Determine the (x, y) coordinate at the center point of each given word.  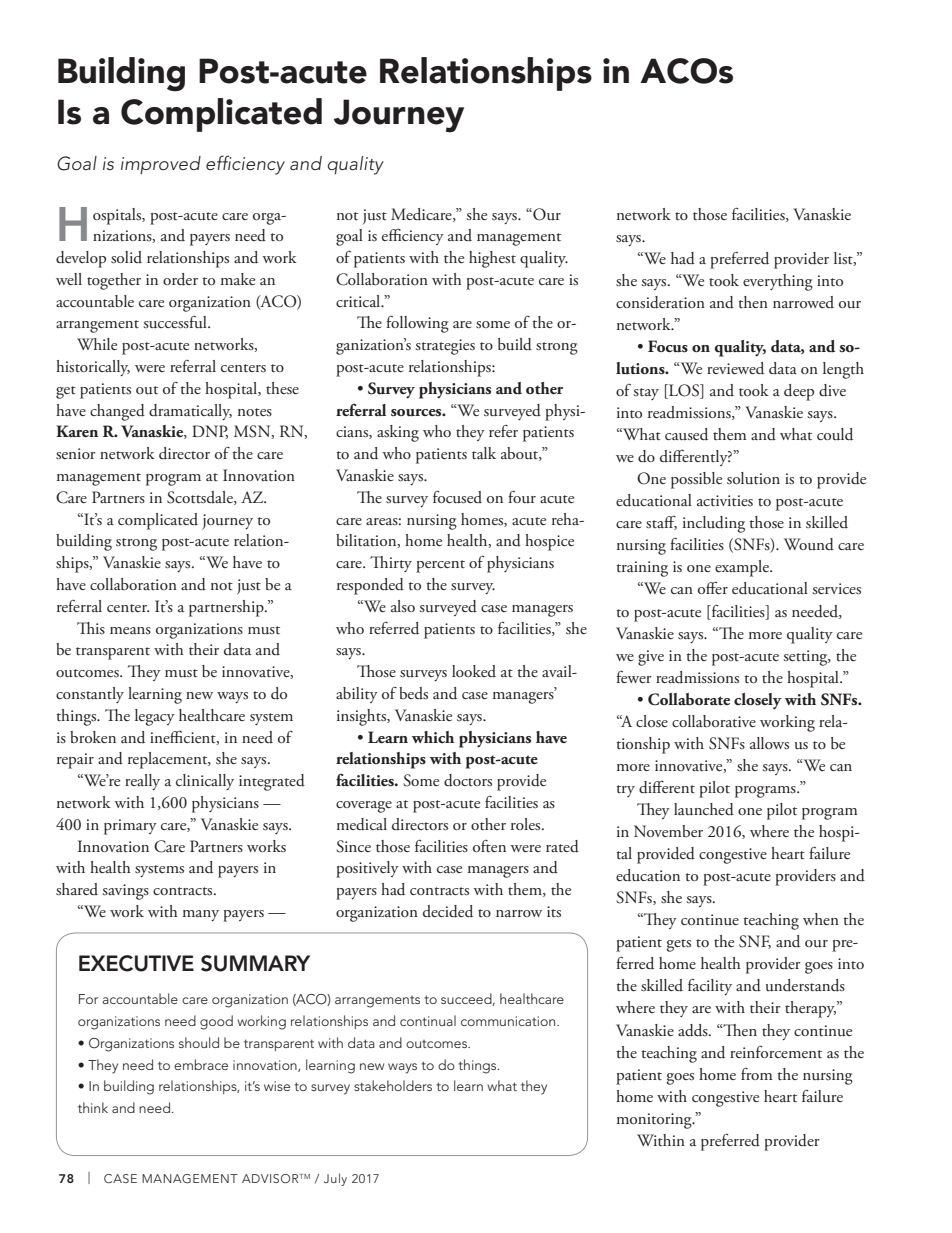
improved (161, 165)
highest (492, 259)
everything (778, 282)
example (743, 568)
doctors (468, 780)
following (417, 324)
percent (440, 566)
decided (448, 911)
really (142, 782)
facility (710, 986)
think (93, 1107)
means (130, 630)
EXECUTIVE (136, 963)
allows (769, 743)
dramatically (190, 412)
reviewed (735, 368)
